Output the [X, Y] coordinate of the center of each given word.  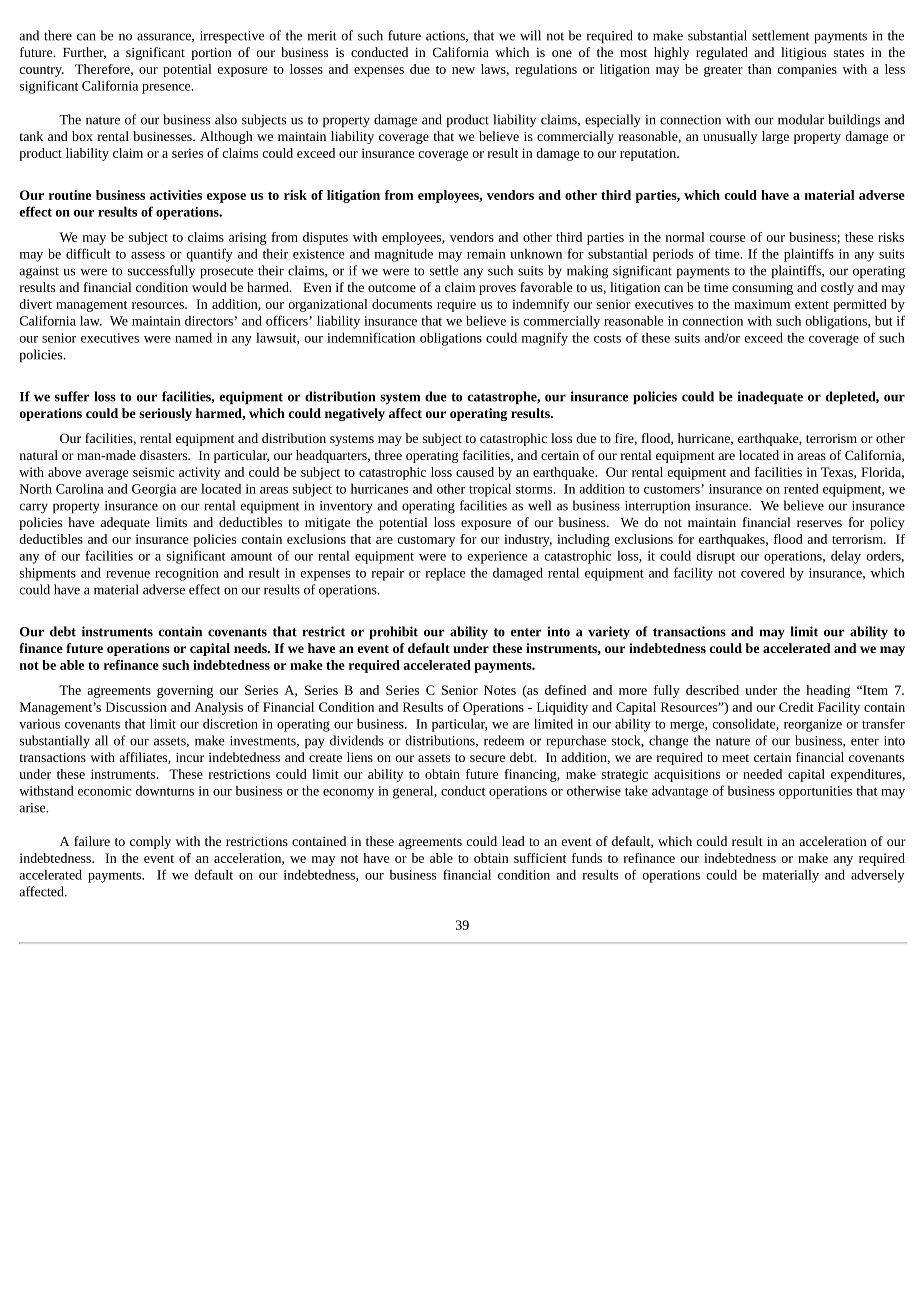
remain [486, 254]
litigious [803, 53]
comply [150, 842]
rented [801, 488]
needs [251, 648]
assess [148, 255]
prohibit [393, 633]
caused [475, 472]
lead [513, 841]
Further [84, 53]
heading [828, 691]
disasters [165, 455]
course [727, 238]
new [463, 70]
